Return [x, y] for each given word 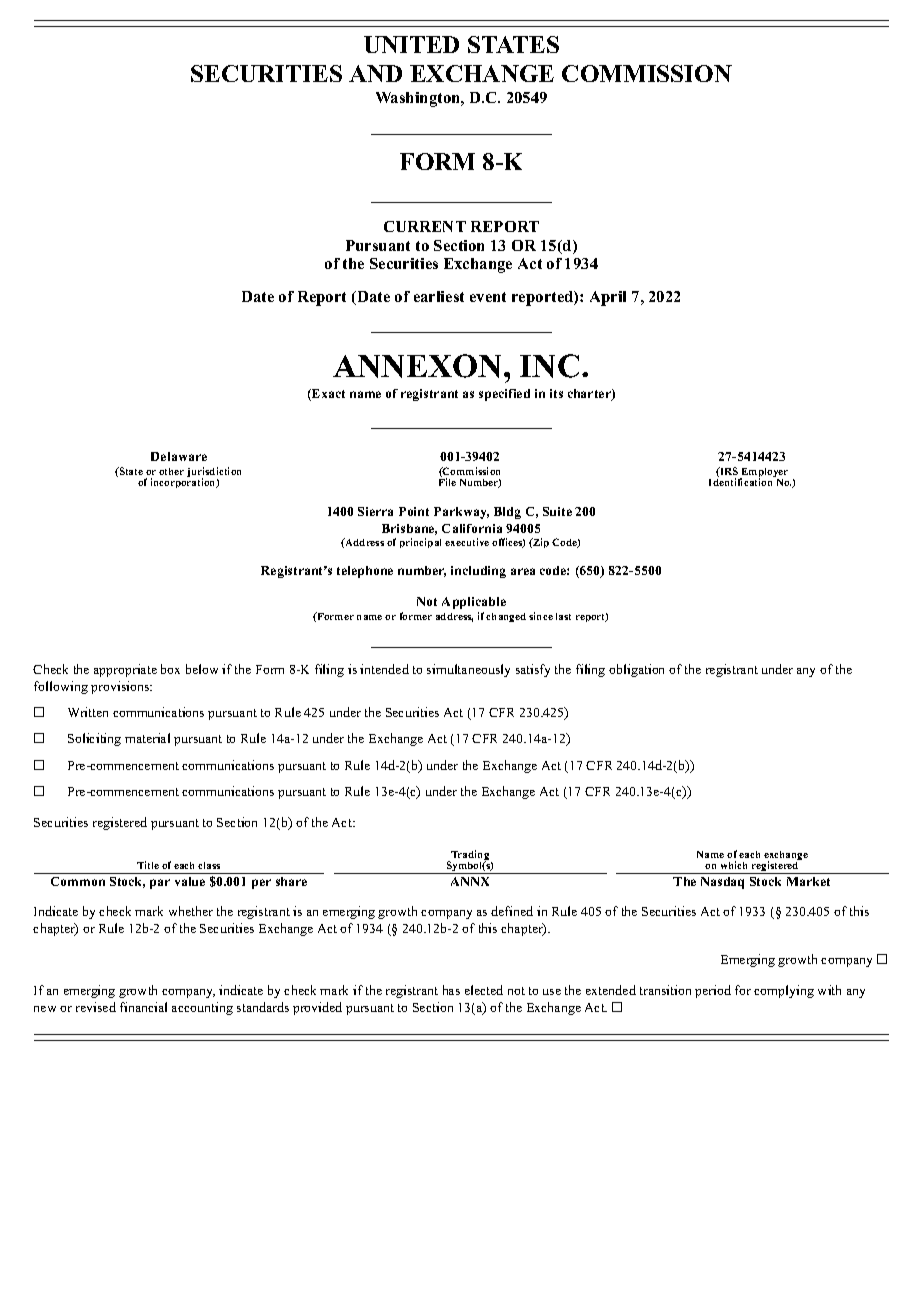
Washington [419, 99]
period [713, 991]
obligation [636, 670]
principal [420, 543]
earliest [439, 296]
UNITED [411, 44]
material [147, 738]
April [608, 298]
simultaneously [468, 670]
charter [590, 395]
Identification [740, 482]
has [451, 990]
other [171, 471]
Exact [327, 395]
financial [143, 1007]
